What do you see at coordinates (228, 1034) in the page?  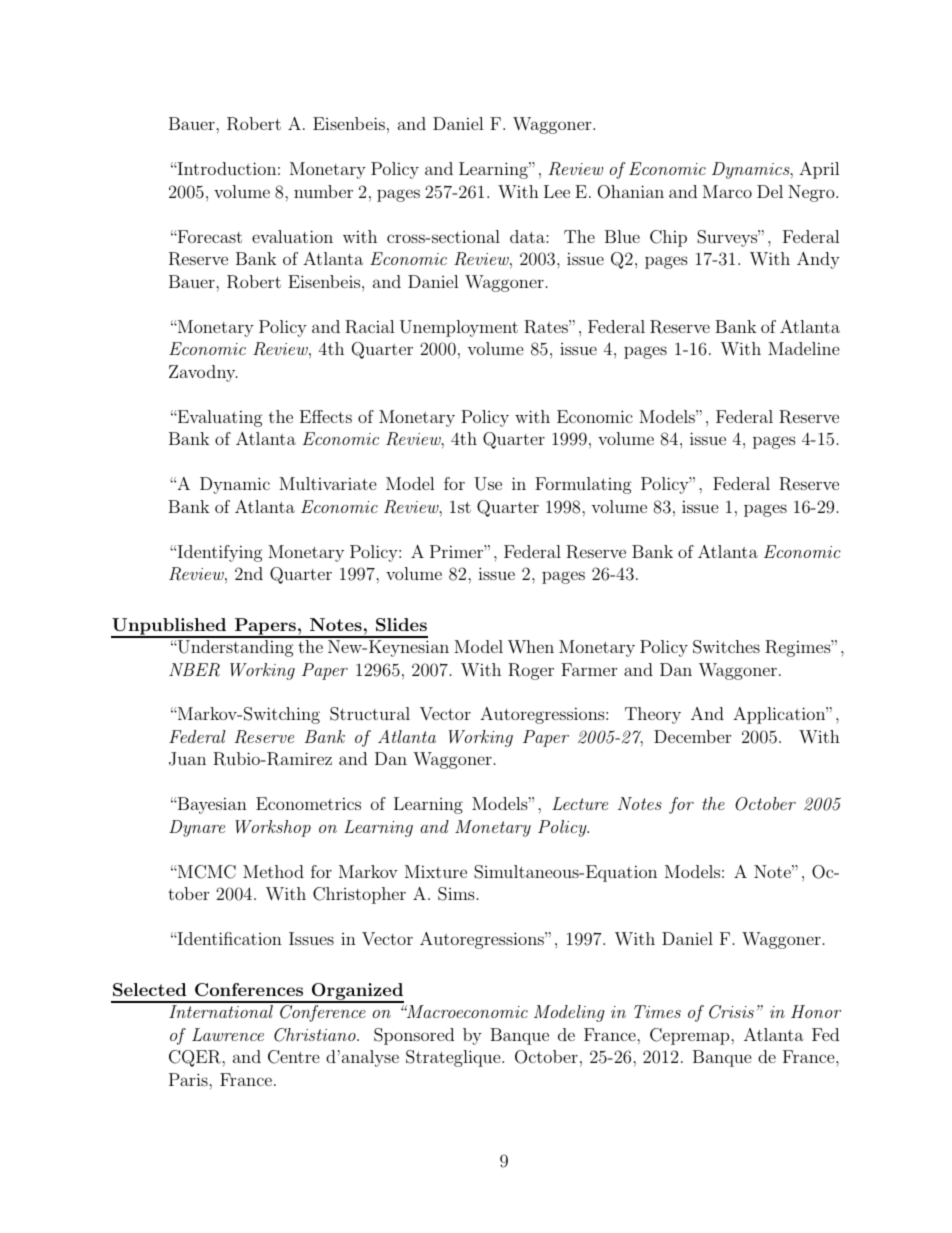 I see `Lawrence` at bounding box center [228, 1034].
